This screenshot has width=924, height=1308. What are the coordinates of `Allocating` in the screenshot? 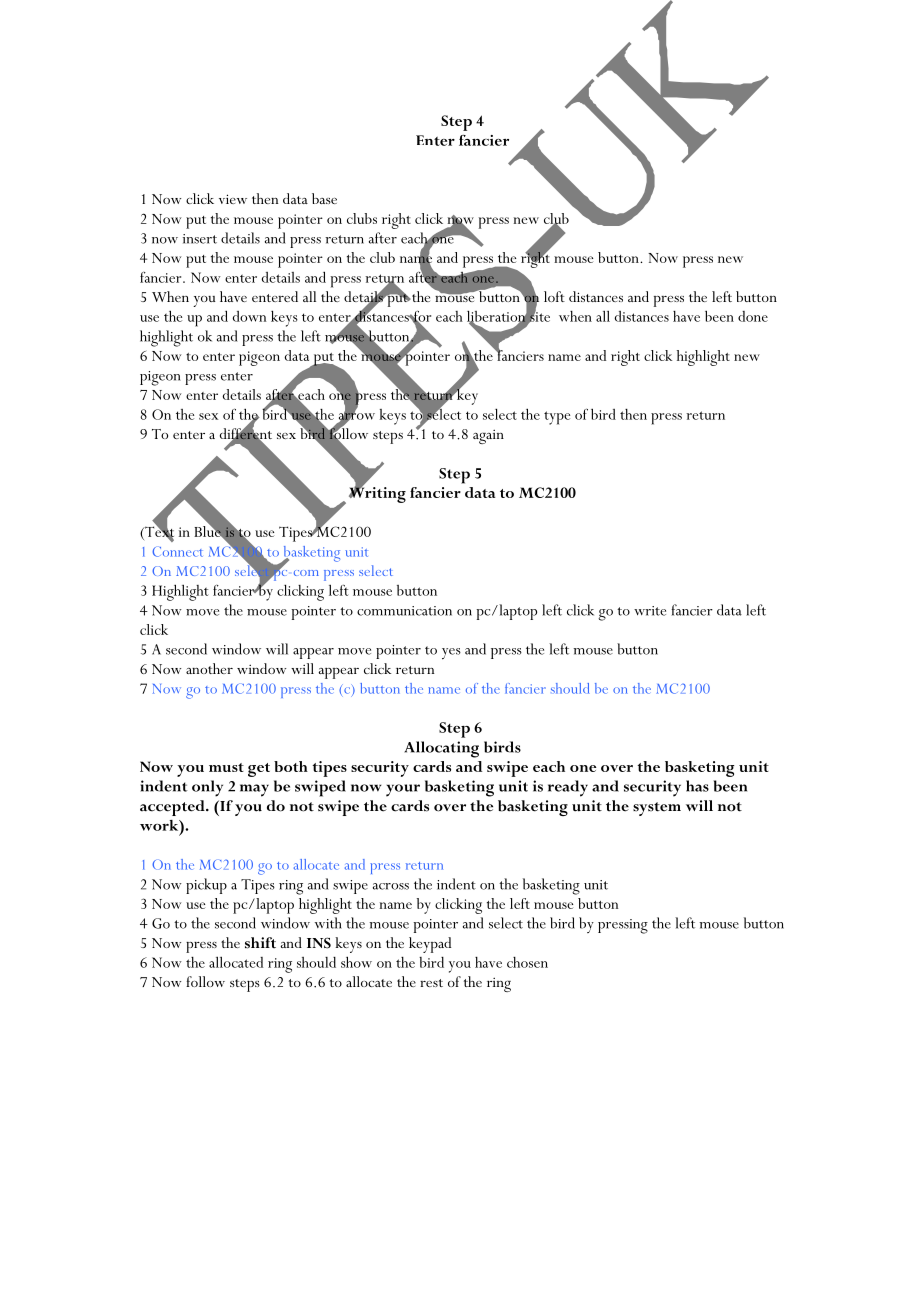 It's located at (441, 749).
